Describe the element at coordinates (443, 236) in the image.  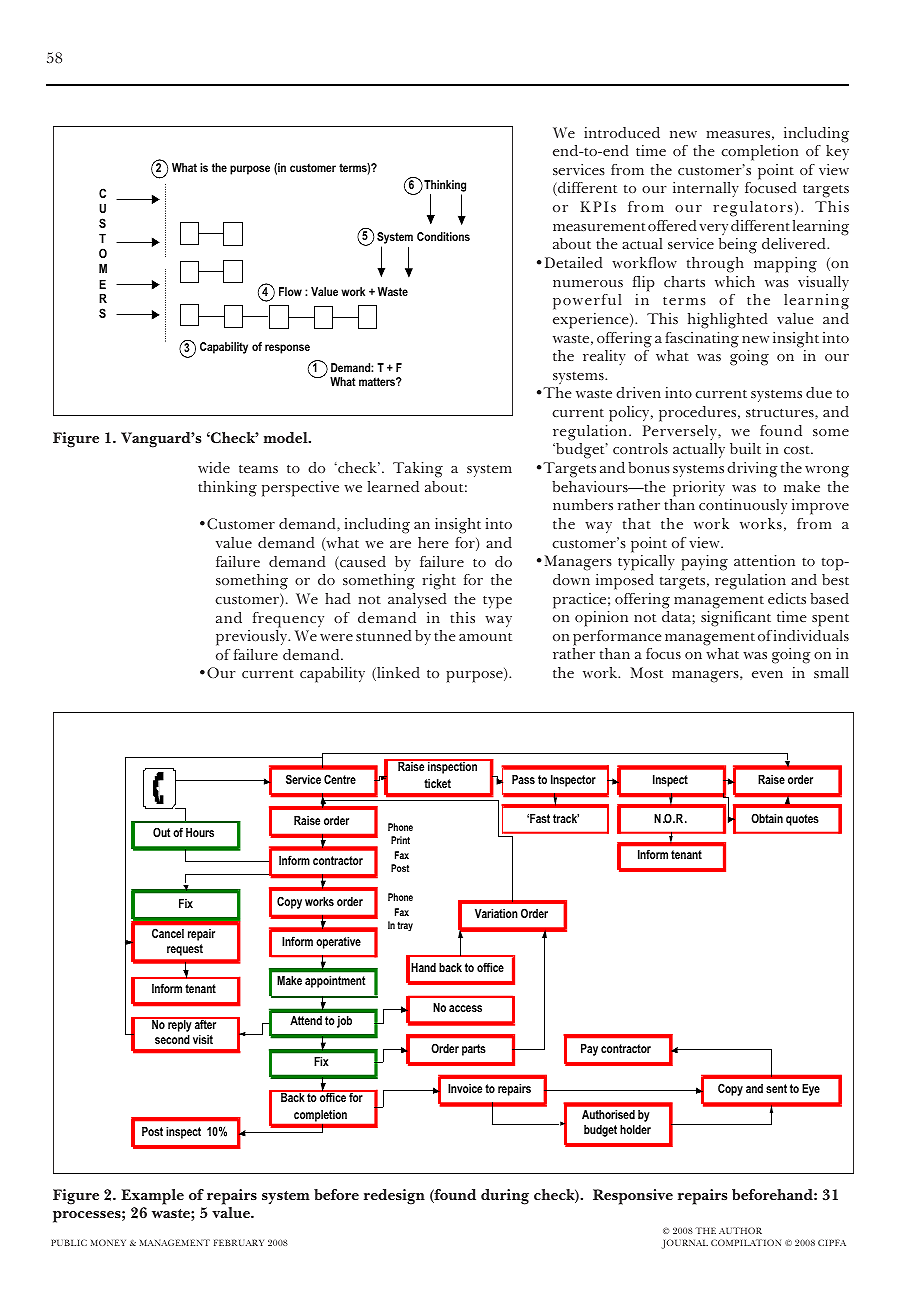
I see `Conditions` at that location.
